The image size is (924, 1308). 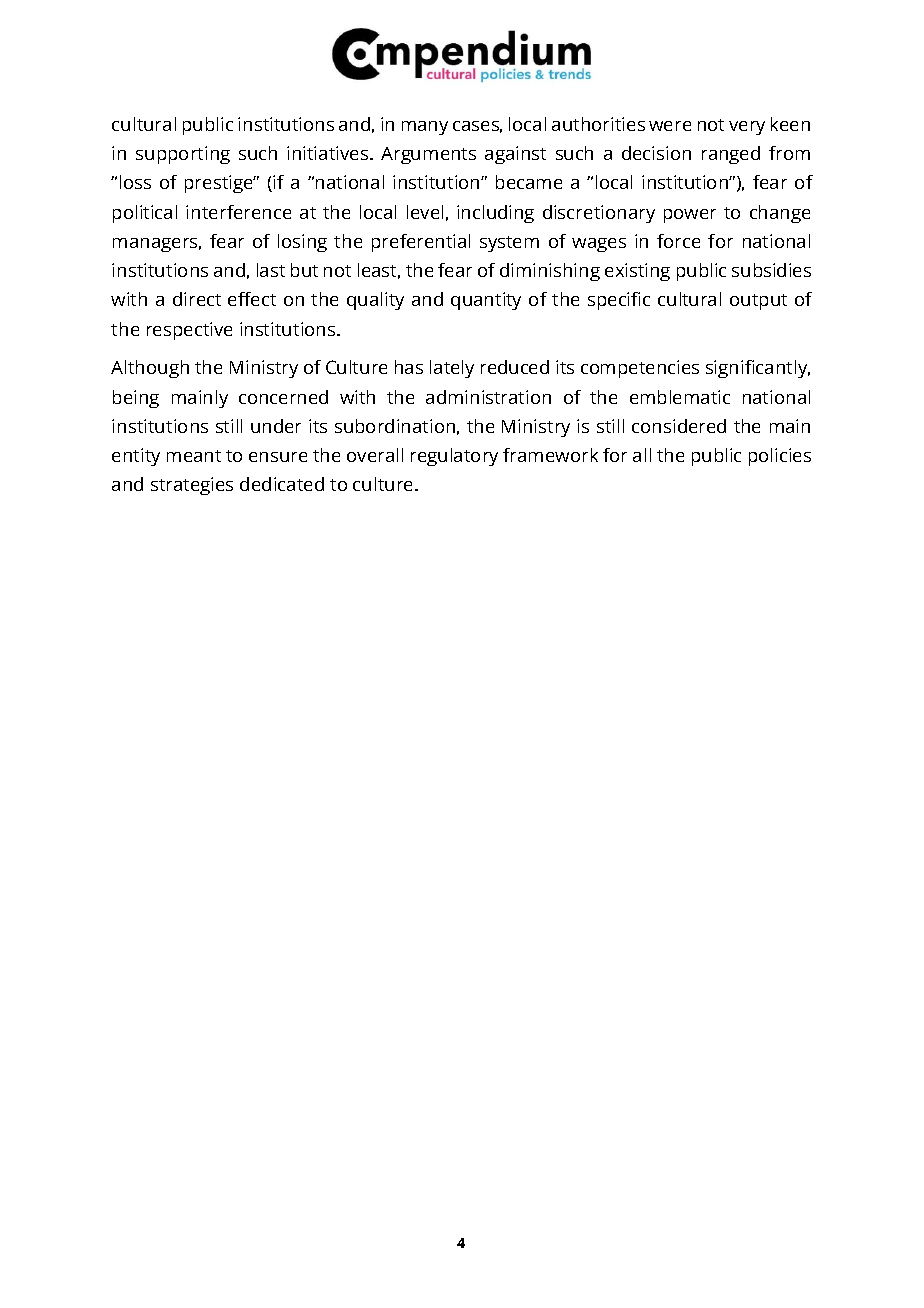 I want to click on preferential, so click(x=421, y=243).
